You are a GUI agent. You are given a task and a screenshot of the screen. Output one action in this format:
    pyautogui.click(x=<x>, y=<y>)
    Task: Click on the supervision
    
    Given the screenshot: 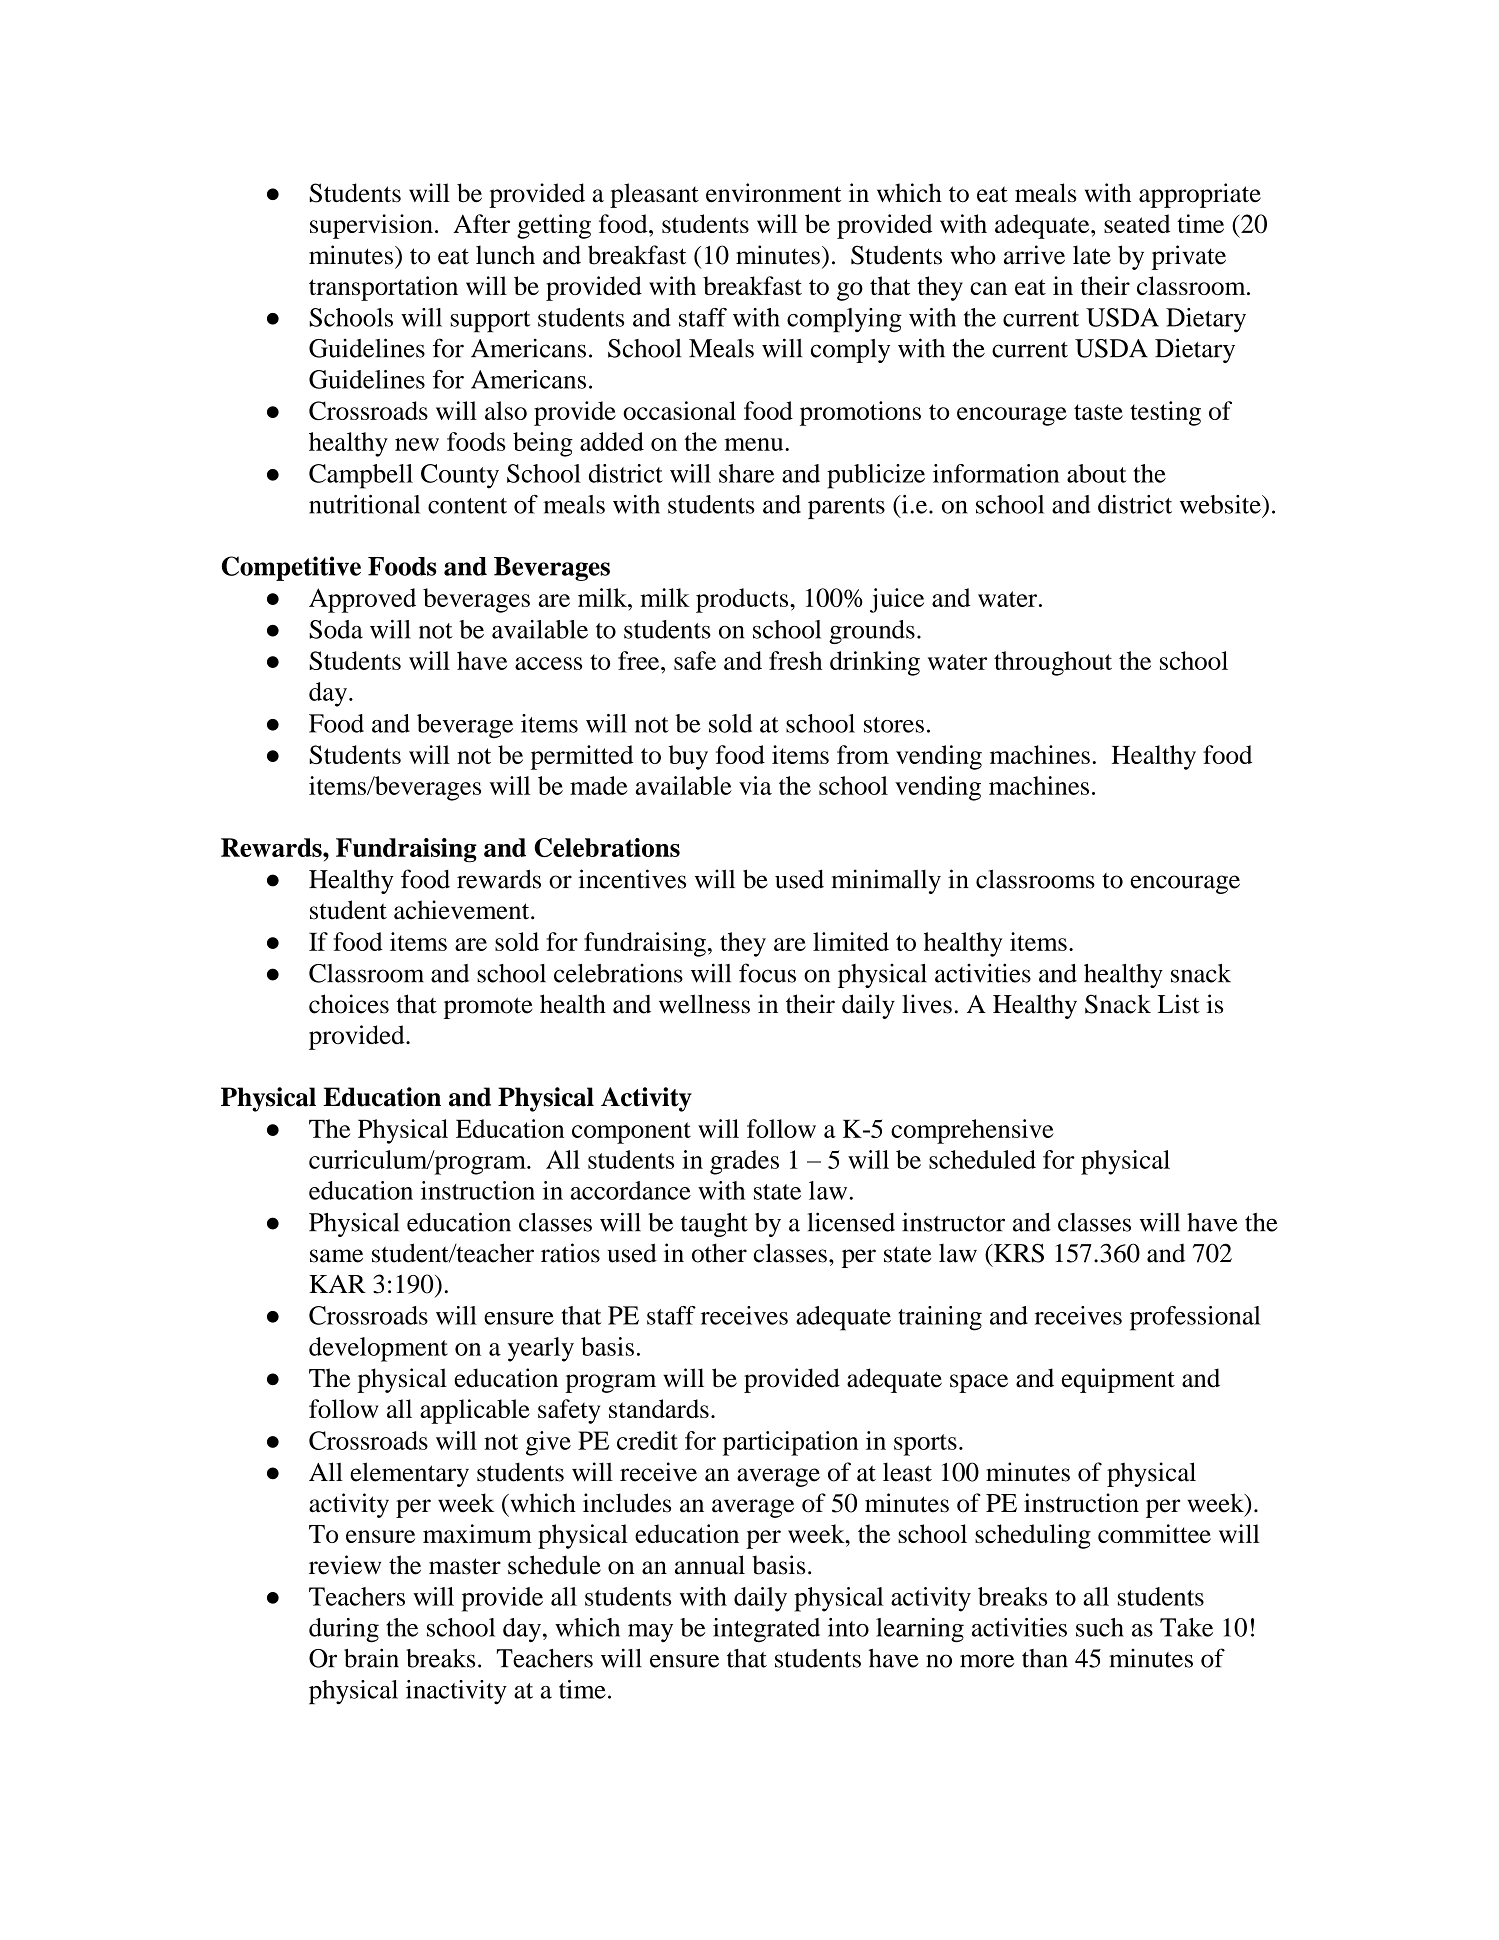 What is the action you would take?
    pyautogui.click(x=371, y=226)
